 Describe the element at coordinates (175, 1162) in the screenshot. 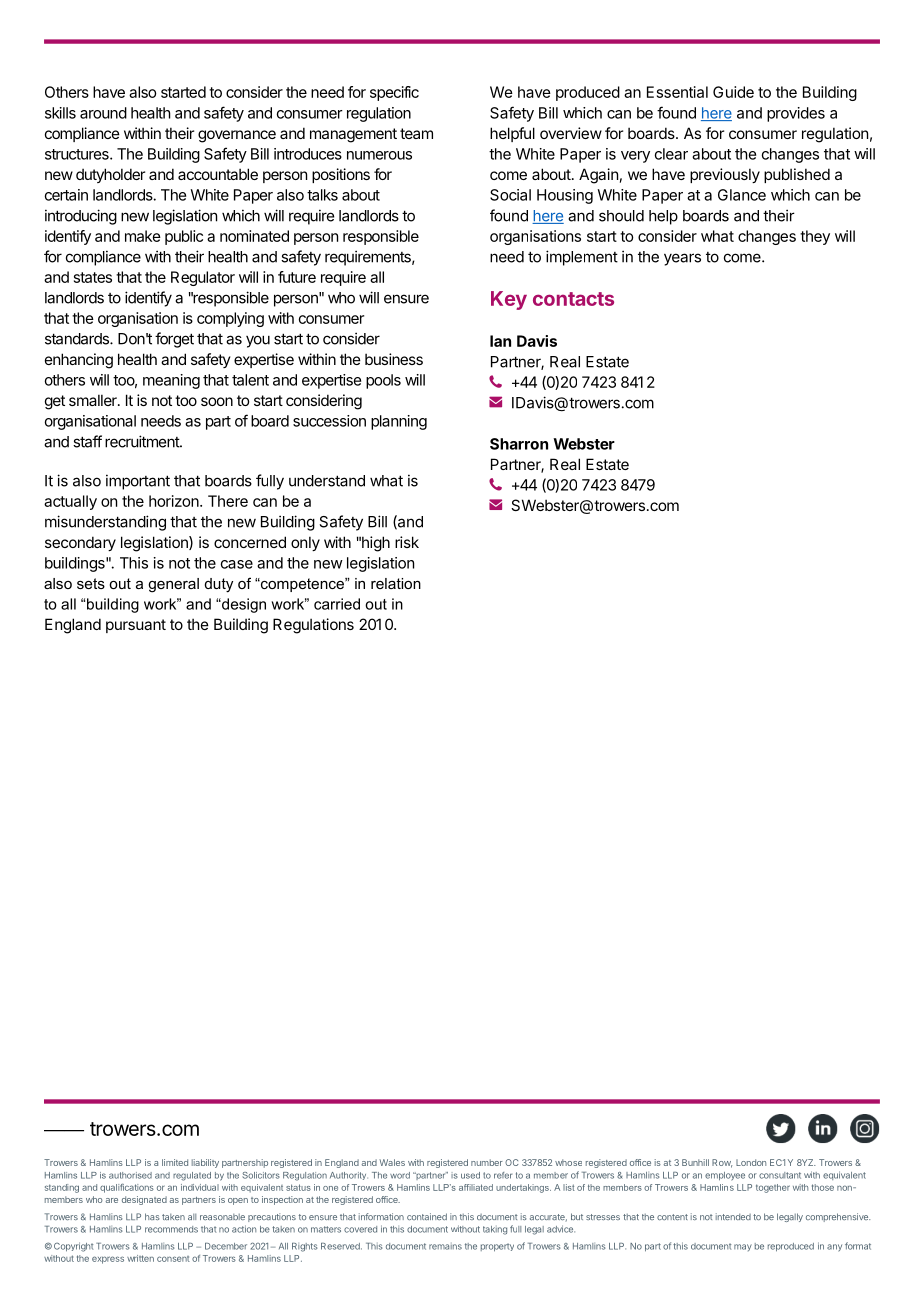

I see `limited` at that location.
